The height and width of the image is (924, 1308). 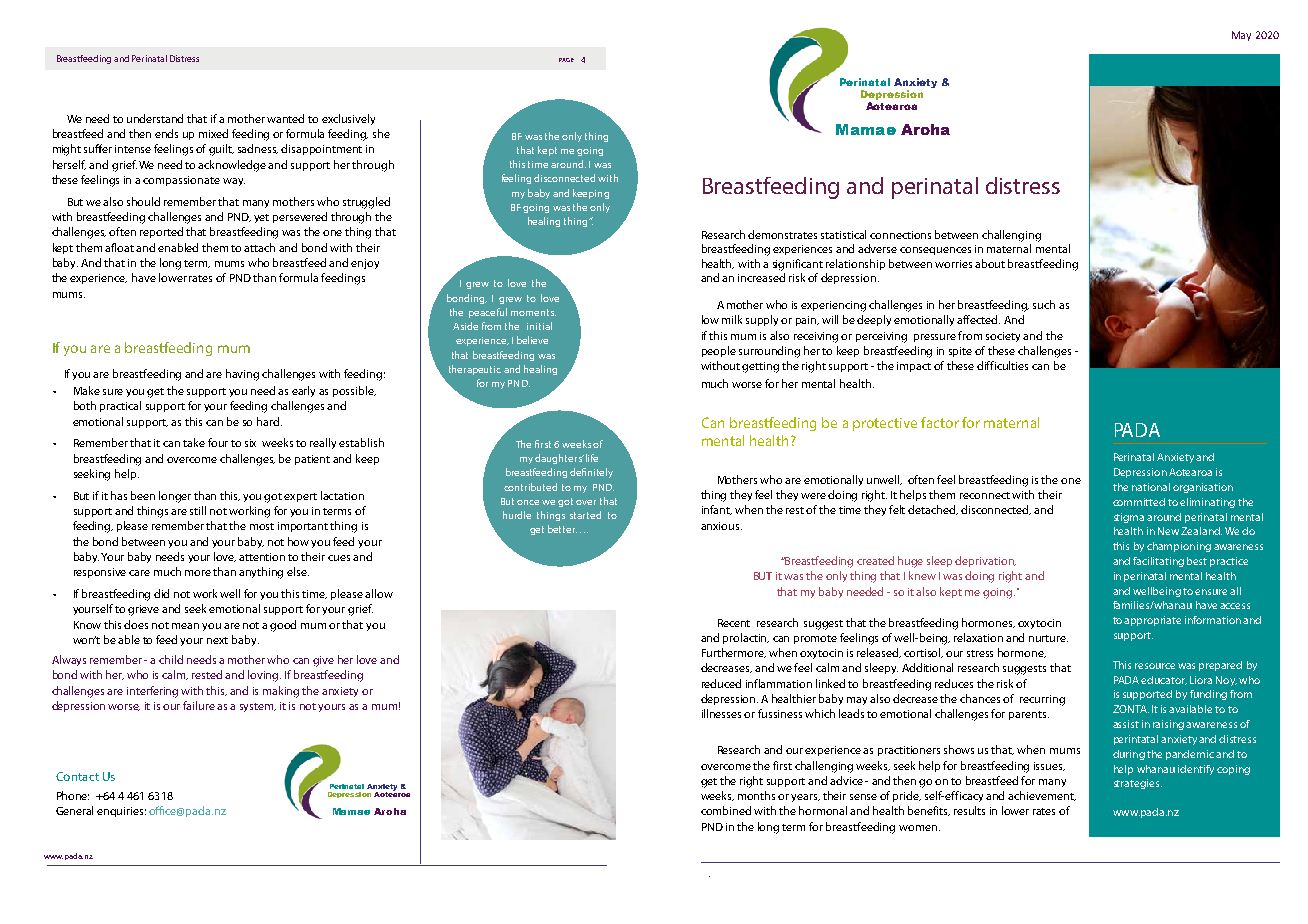 I want to click on understand, so click(x=155, y=118).
